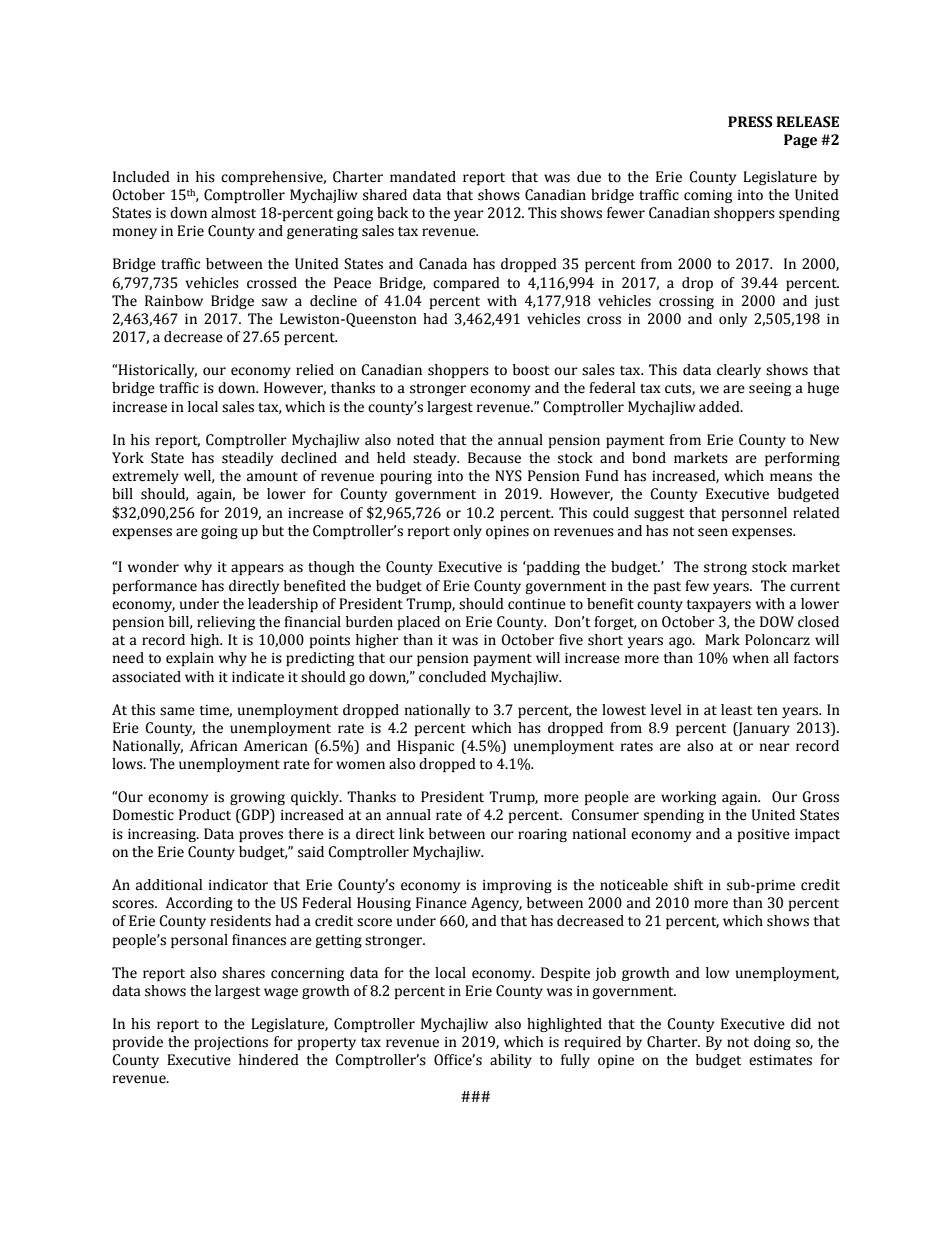  What do you see at coordinates (214, 746) in the image?
I see `African` at bounding box center [214, 746].
